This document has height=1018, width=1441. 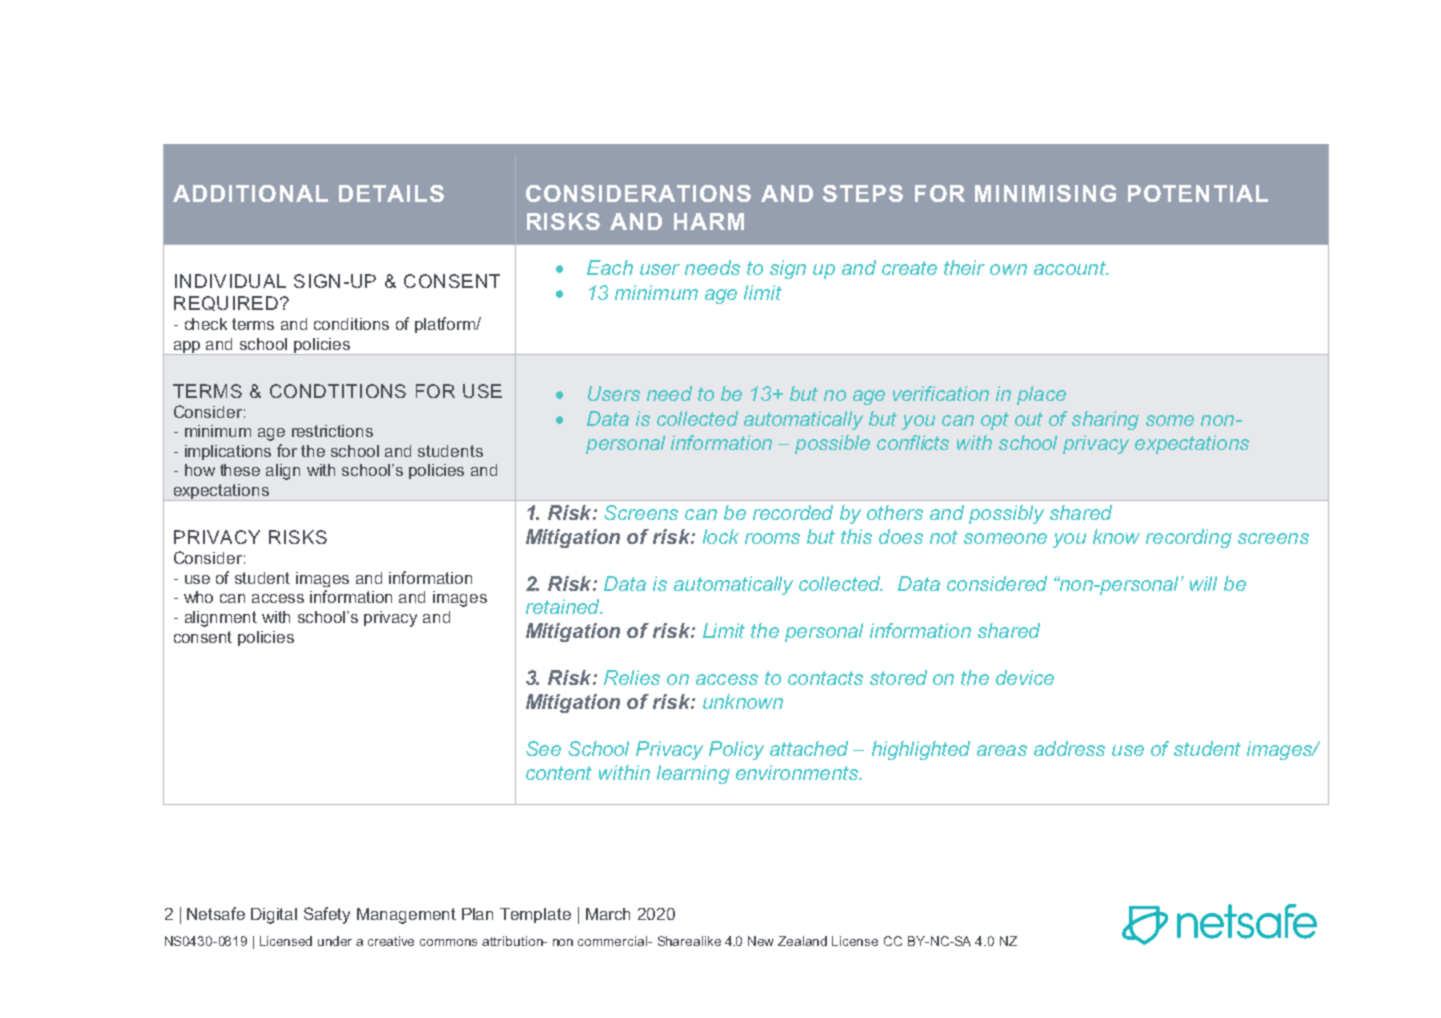 I want to click on New, so click(x=761, y=941).
